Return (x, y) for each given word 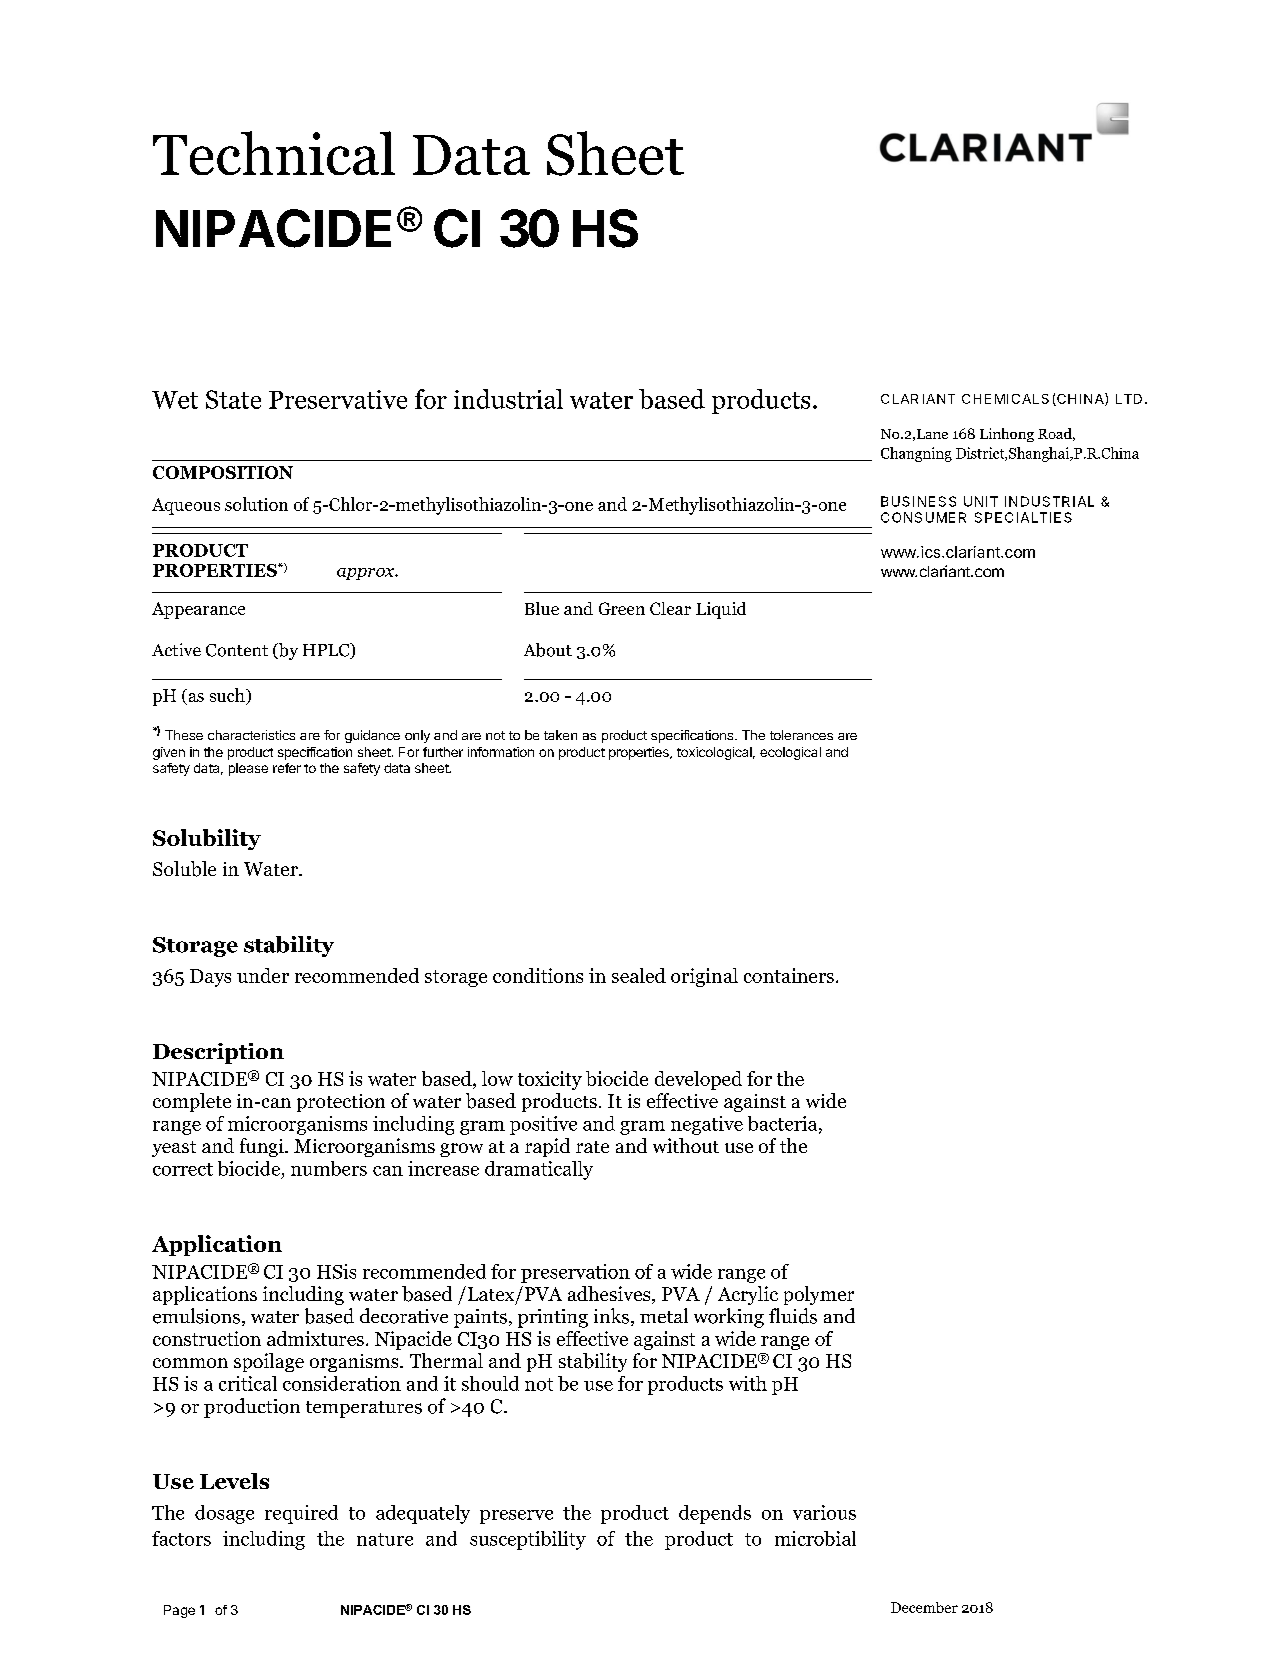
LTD (1129, 399)
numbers (329, 1168)
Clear (670, 608)
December (924, 1607)
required (301, 1514)
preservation (575, 1273)
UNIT (981, 501)
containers (789, 975)
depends (715, 1514)
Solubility (207, 839)
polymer (819, 1295)
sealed (639, 975)
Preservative (338, 399)
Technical (274, 153)
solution (256, 504)
